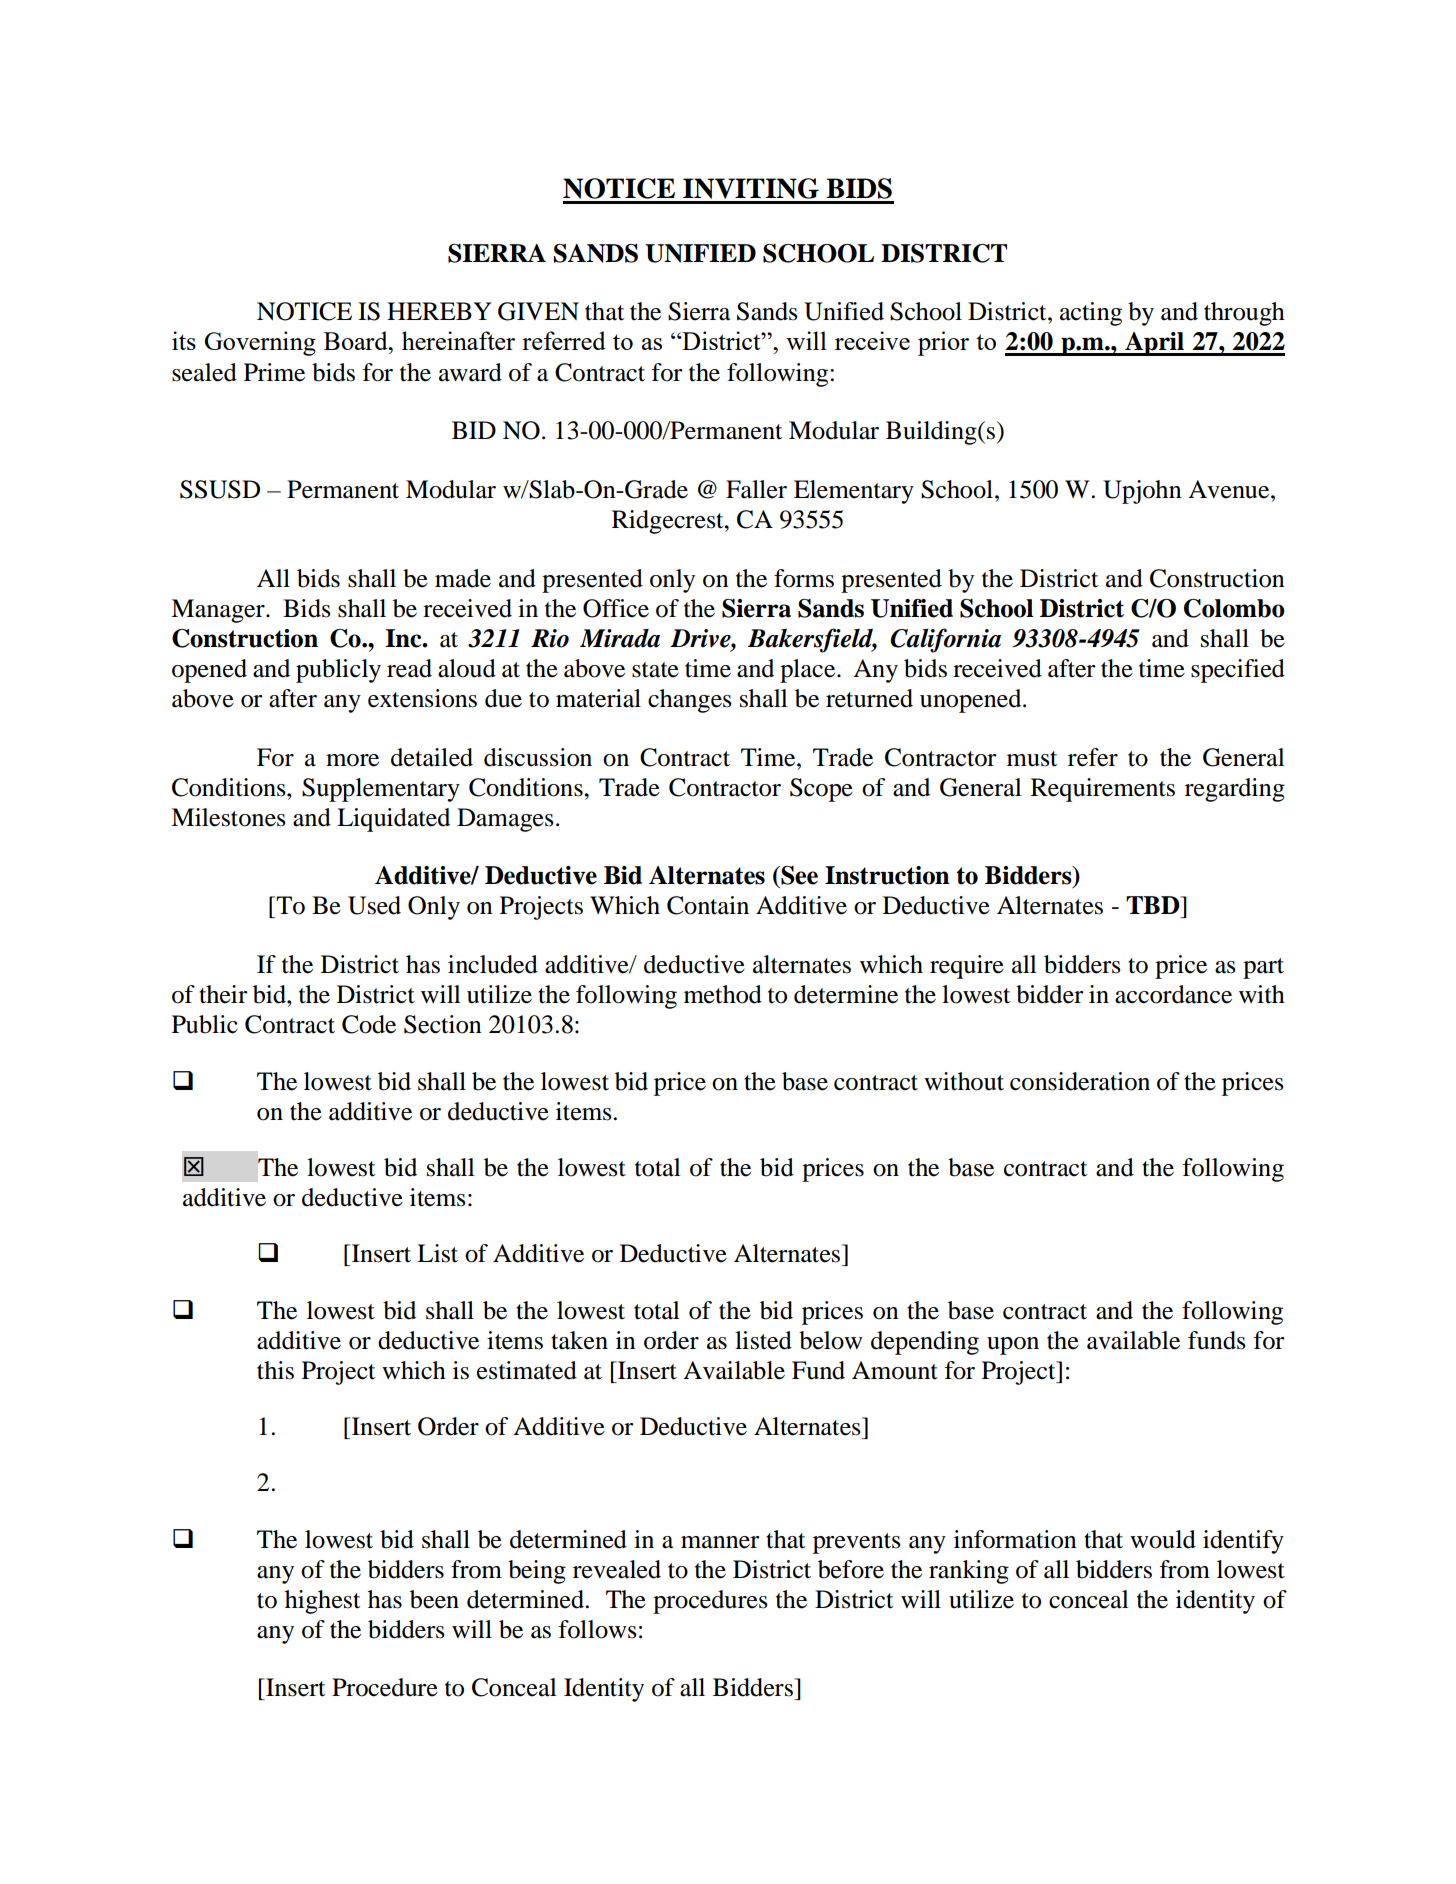 The width and height of the page is (1456, 1884). Describe the element at coordinates (357, 340) in the page. I see `Board` at that location.
